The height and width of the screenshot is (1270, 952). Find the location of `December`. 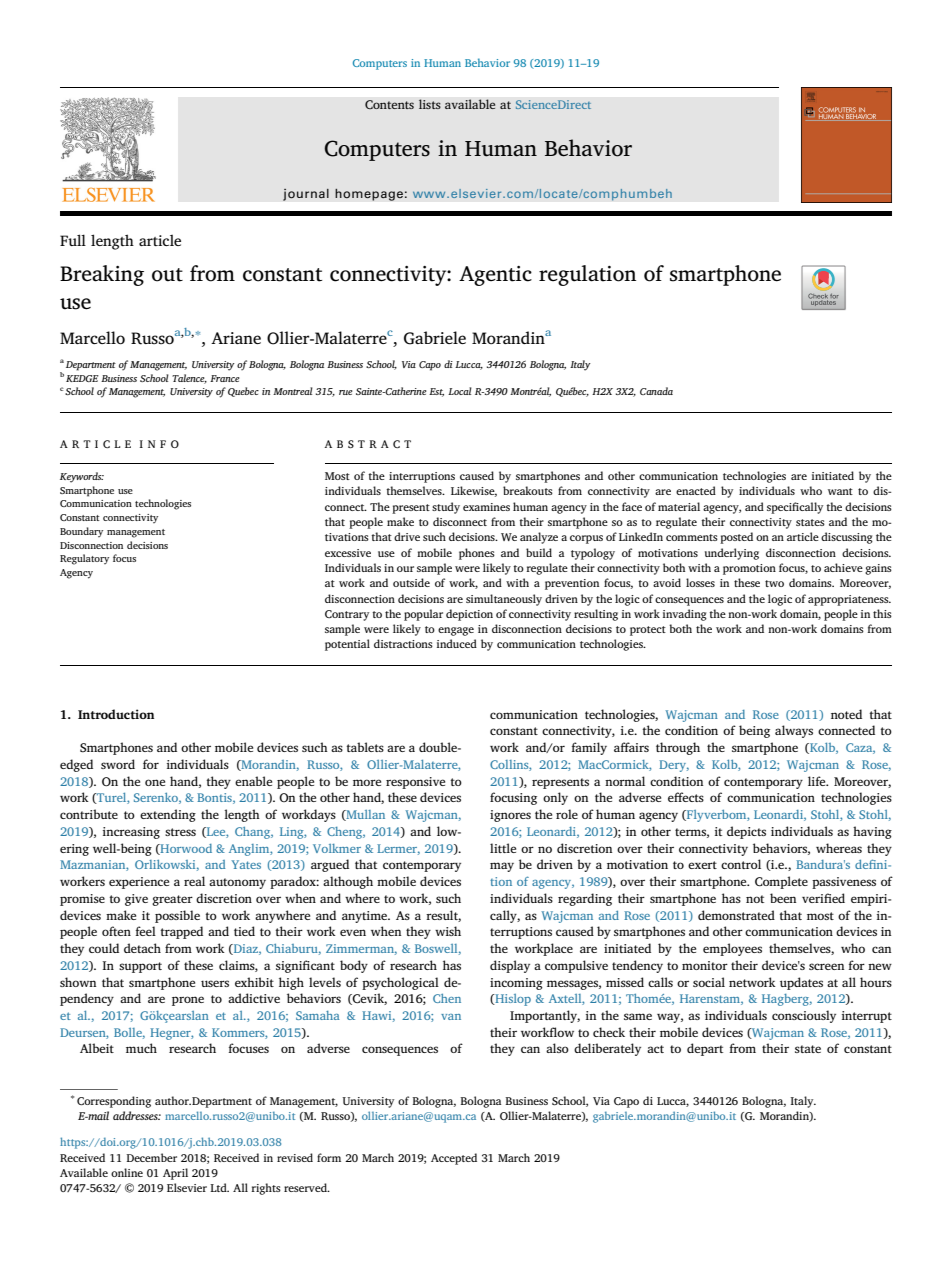

December is located at coordinates (151, 1157).
